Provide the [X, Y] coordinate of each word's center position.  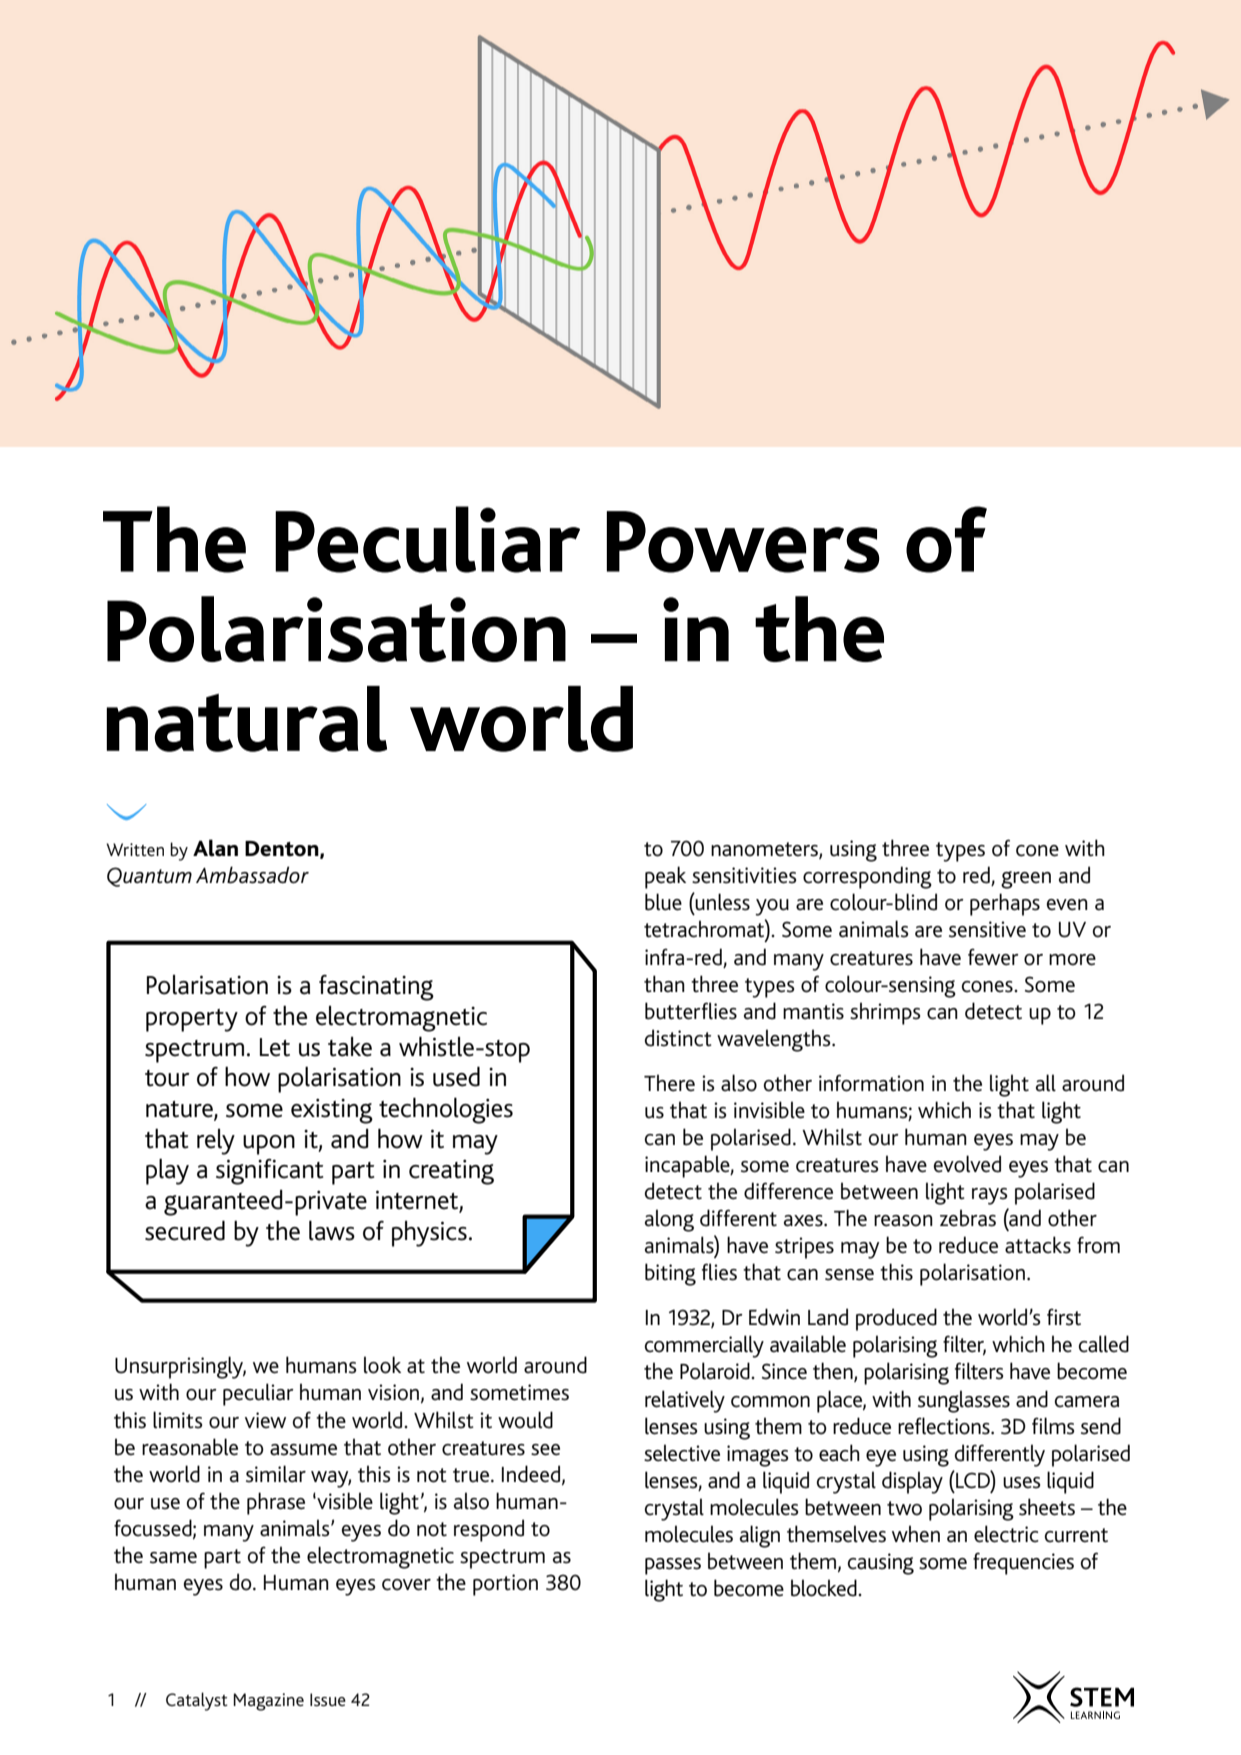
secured [185, 1230]
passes [673, 1566]
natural [246, 719]
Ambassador [252, 875]
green [1026, 880]
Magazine [268, 1702]
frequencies [1023, 1563]
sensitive [987, 929]
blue [663, 902]
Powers [743, 542]
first [1064, 1317]
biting [670, 1274]
